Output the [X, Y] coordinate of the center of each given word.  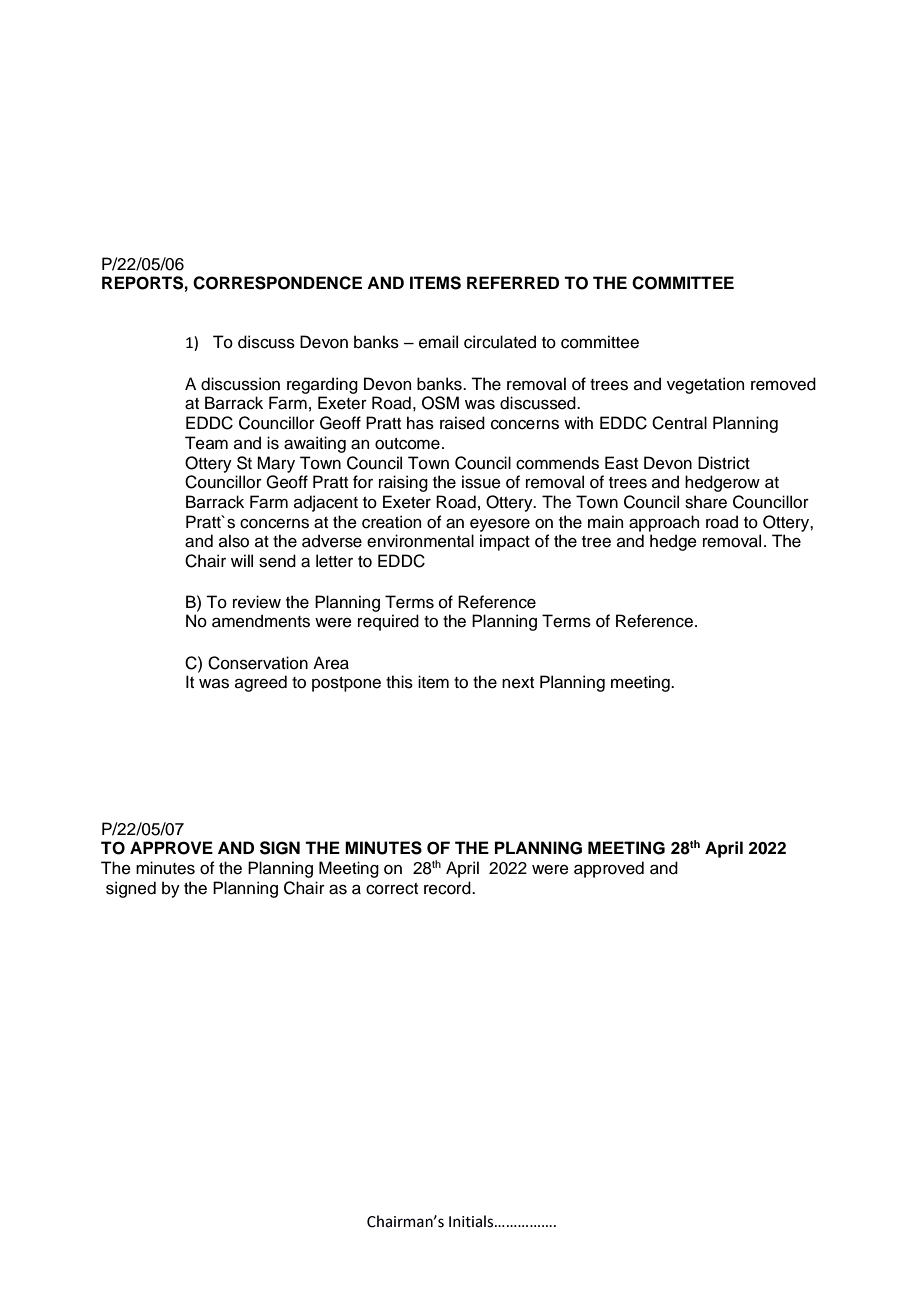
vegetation [705, 385]
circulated [500, 342]
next [518, 683]
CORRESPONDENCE [277, 283]
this [399, 682]
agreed [261, 683]
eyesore [500, 525]
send [277, 561]
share [706, 502]
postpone [346, 684]
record [448, 888]
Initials [472, 1221]
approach [664, 523]
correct [392, 889]
